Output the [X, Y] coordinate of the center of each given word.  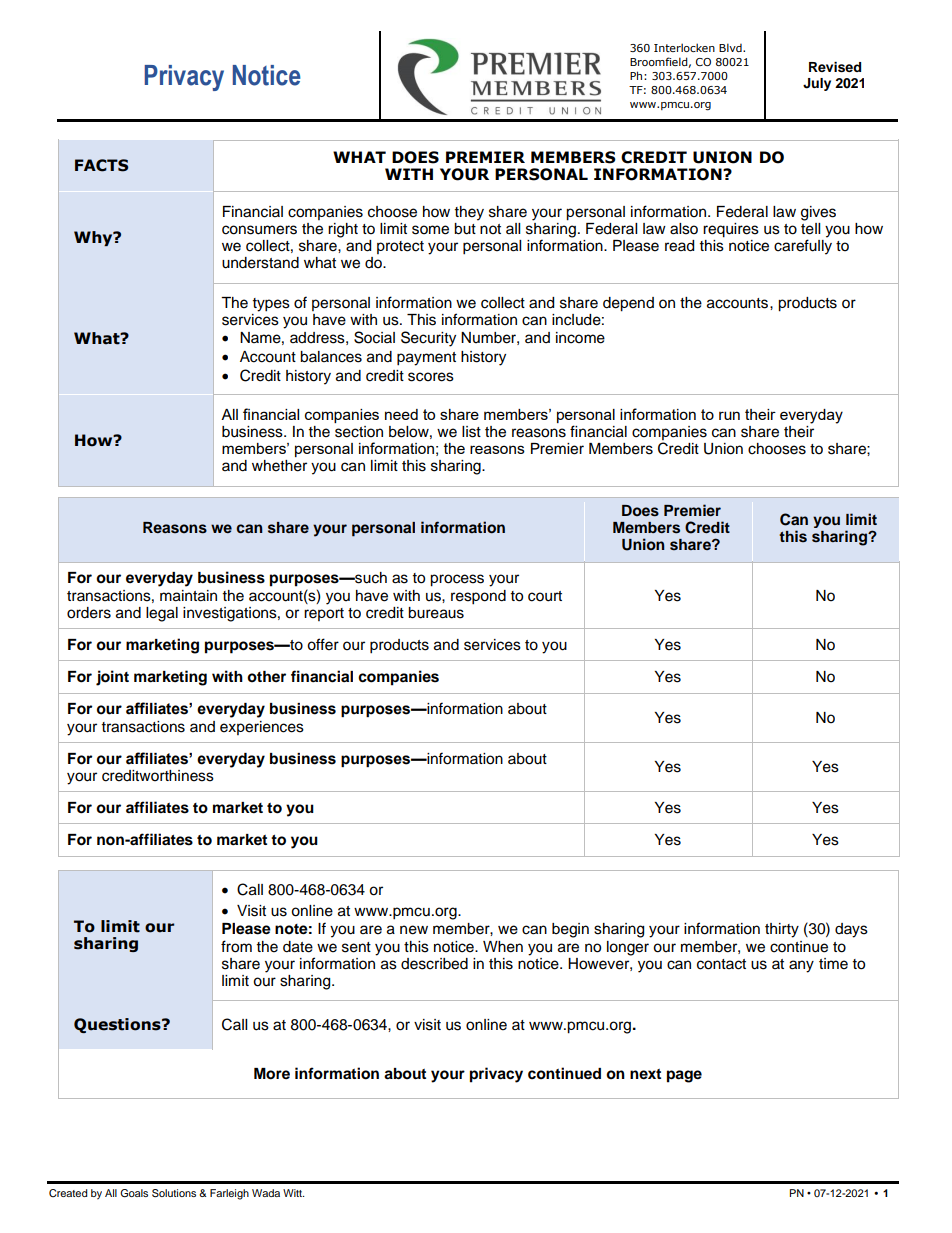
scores [431, 377]
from [236, 946]
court [545, 596]
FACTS [101, 165]
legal [162, 614]
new [414, 930]
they [469, 213]
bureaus [436, 613]
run [729, 415]
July [817, 84]
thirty [782, 930]
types [271, 305]
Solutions [174, 1193]
